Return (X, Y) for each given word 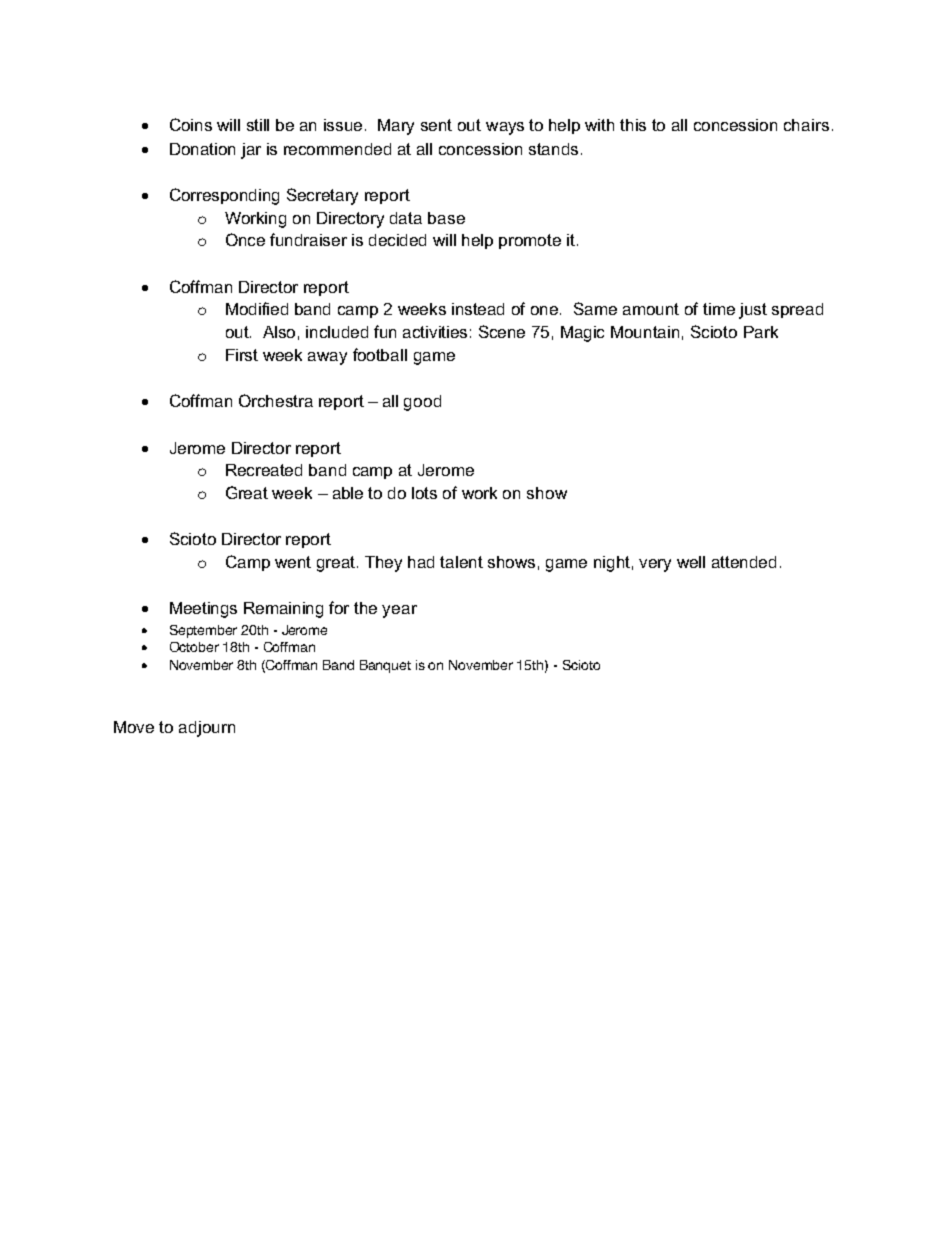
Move (134, 727)
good (422, 403)
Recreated (264, 470)
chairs (806, 125)
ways (505, 128)
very (655, 565)
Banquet (385, 666)
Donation (202, 149)
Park (761, 332)
